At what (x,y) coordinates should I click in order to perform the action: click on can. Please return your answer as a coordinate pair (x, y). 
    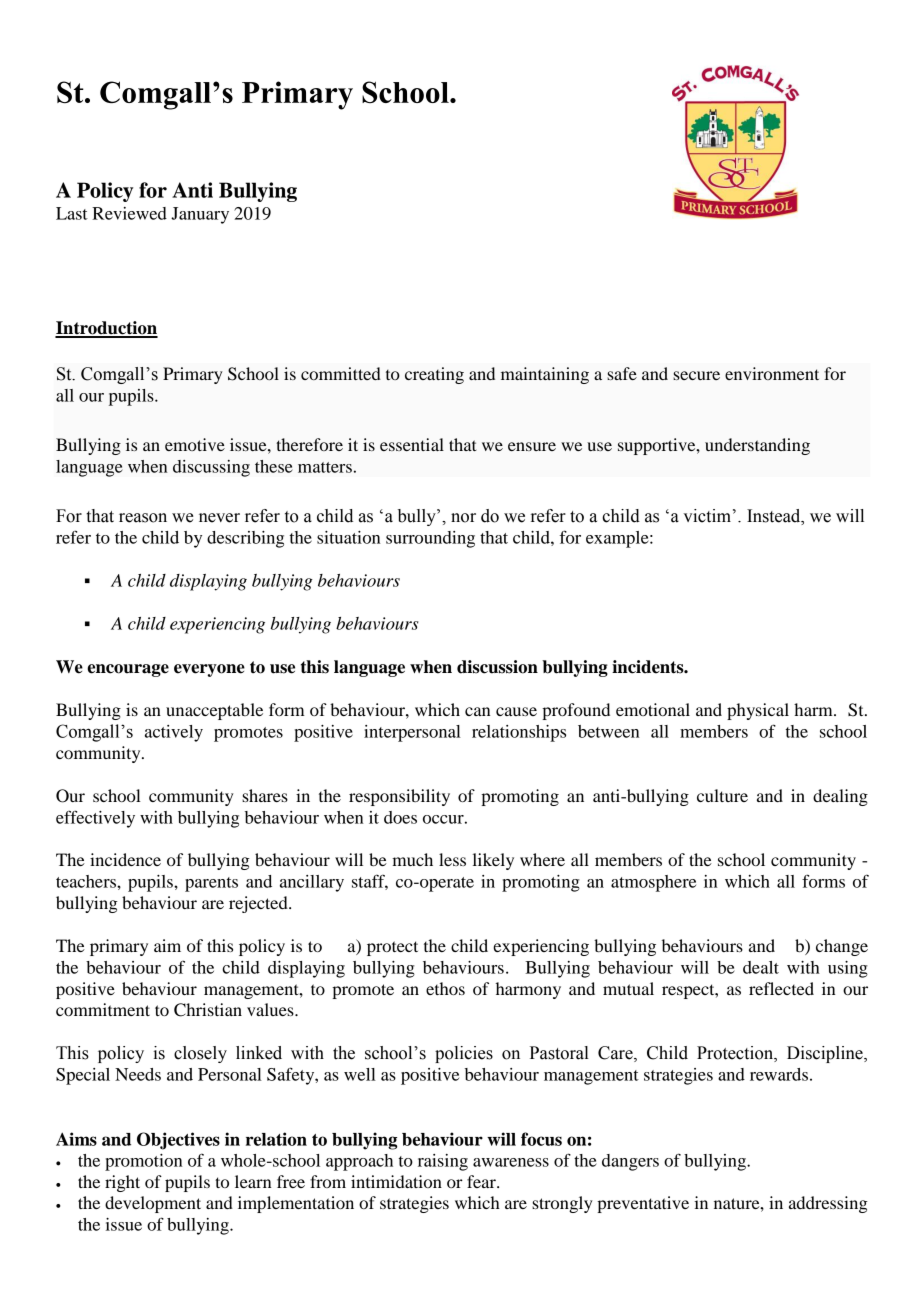
    Looking at the image, I should click on (477, 711).
